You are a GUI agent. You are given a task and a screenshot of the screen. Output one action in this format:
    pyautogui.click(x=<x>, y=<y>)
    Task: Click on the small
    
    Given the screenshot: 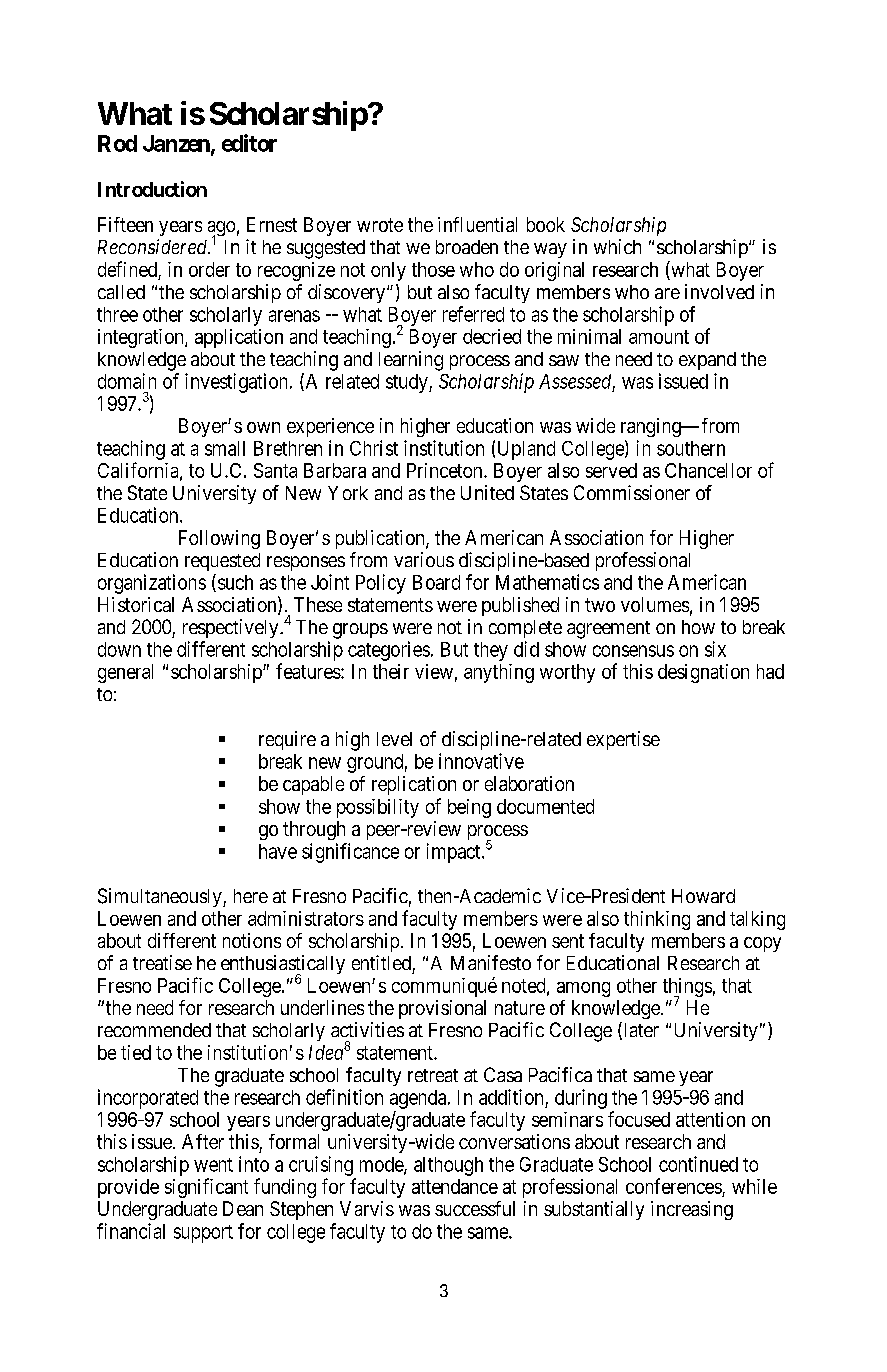 What is the action you would take?
    pyautogui.click(x=225, y=448)
